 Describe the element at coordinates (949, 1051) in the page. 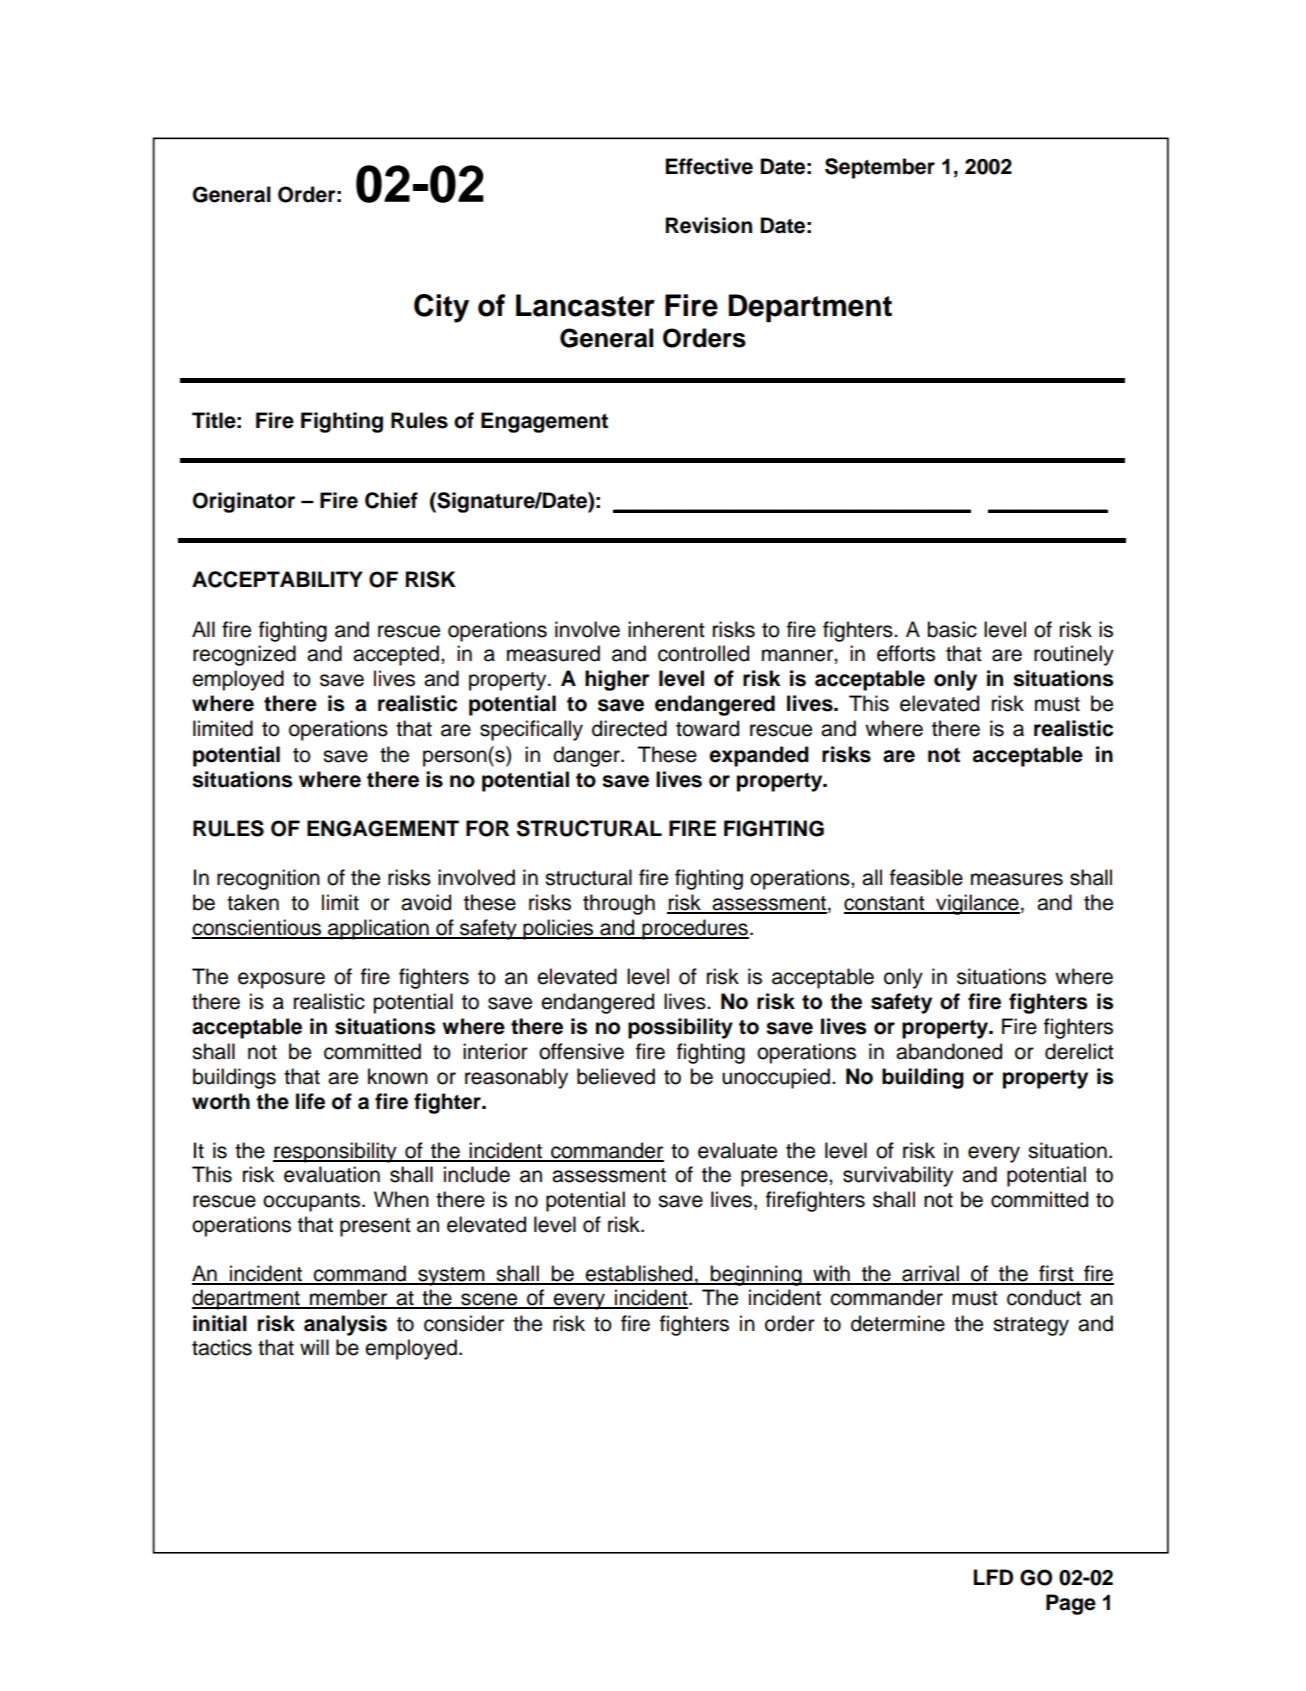

I see `abandoned` at that location.
